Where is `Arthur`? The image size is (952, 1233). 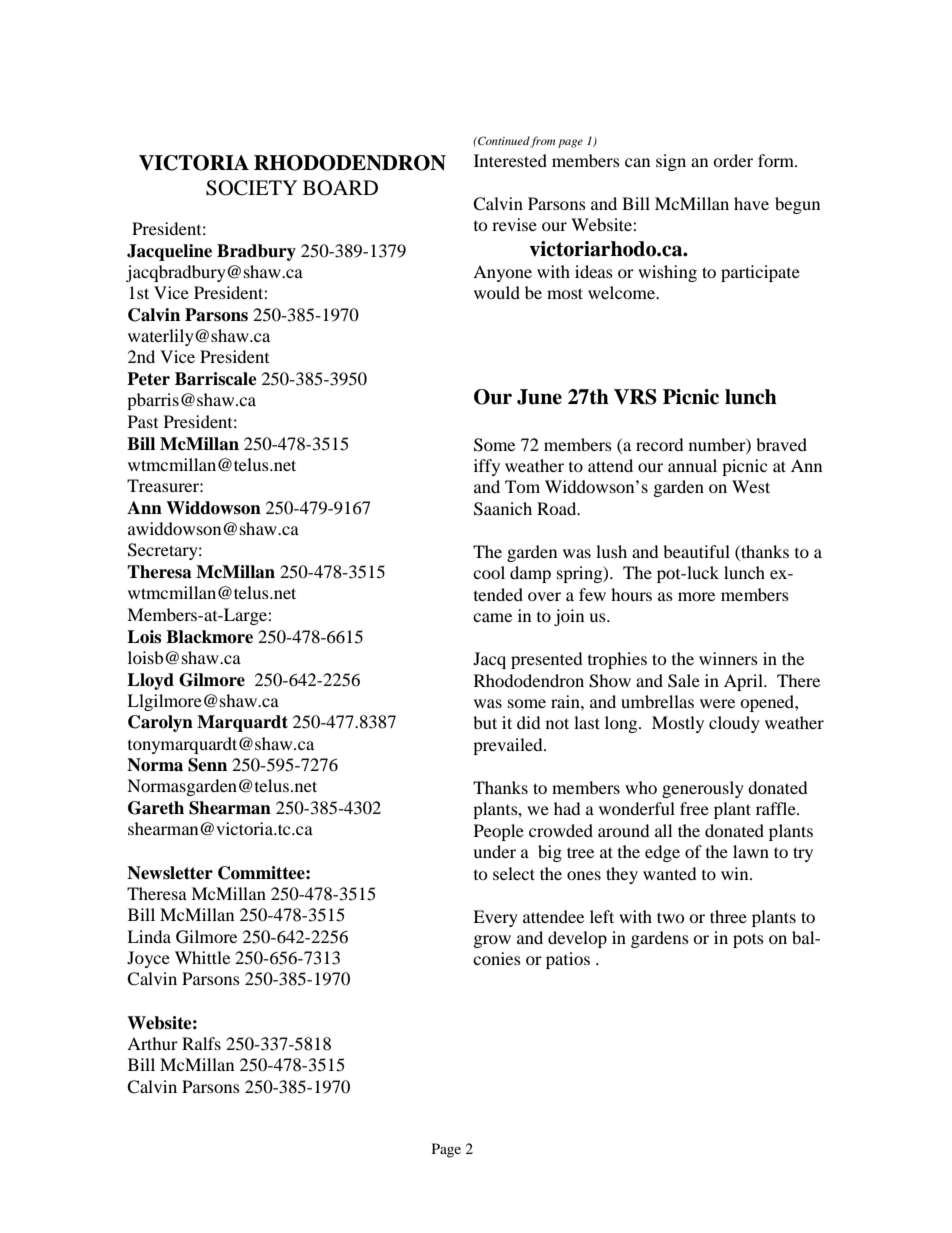 Arthur is located at coordinates (152, 1043).
